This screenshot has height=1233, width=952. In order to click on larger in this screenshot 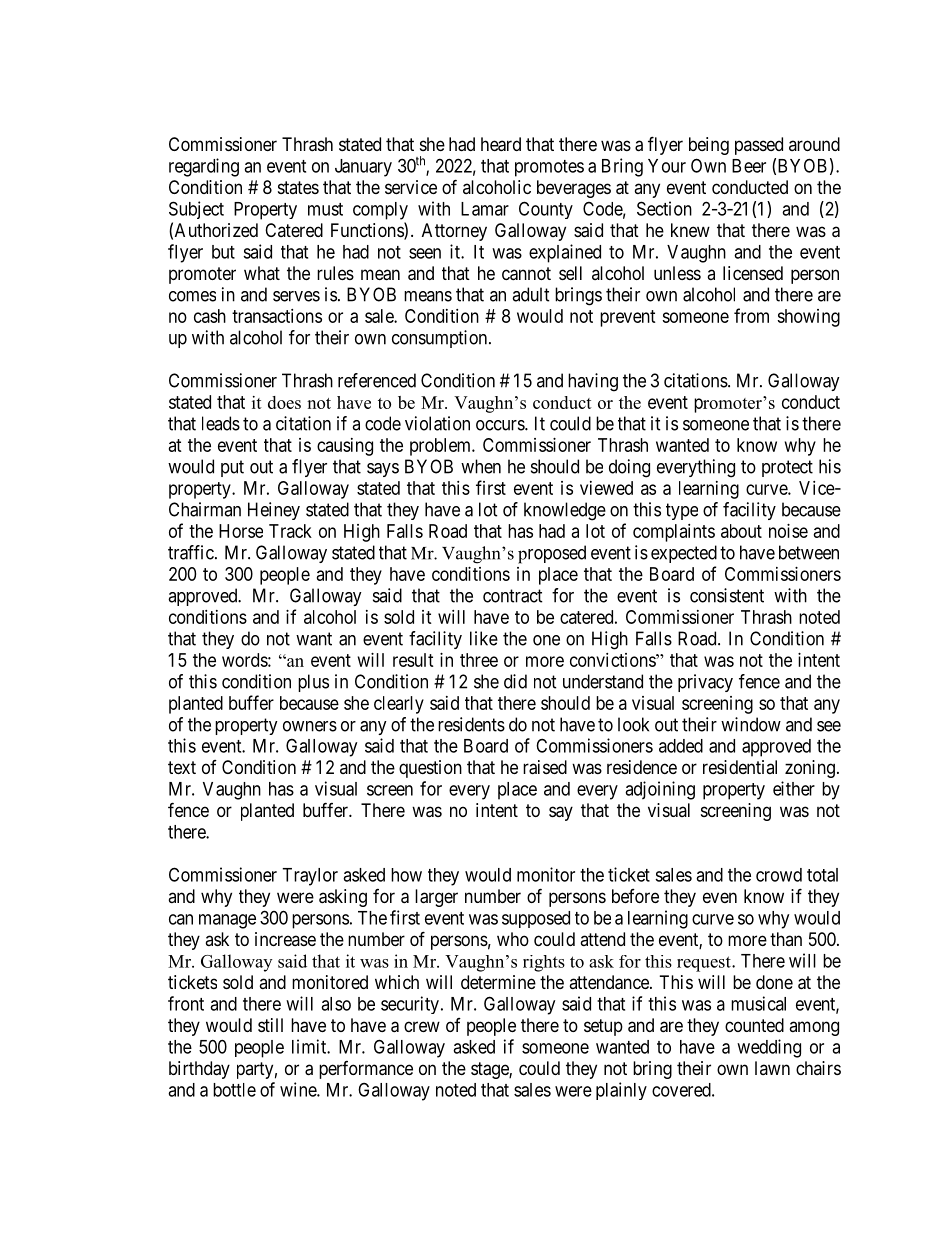, I will do `click(436, 898)`.
